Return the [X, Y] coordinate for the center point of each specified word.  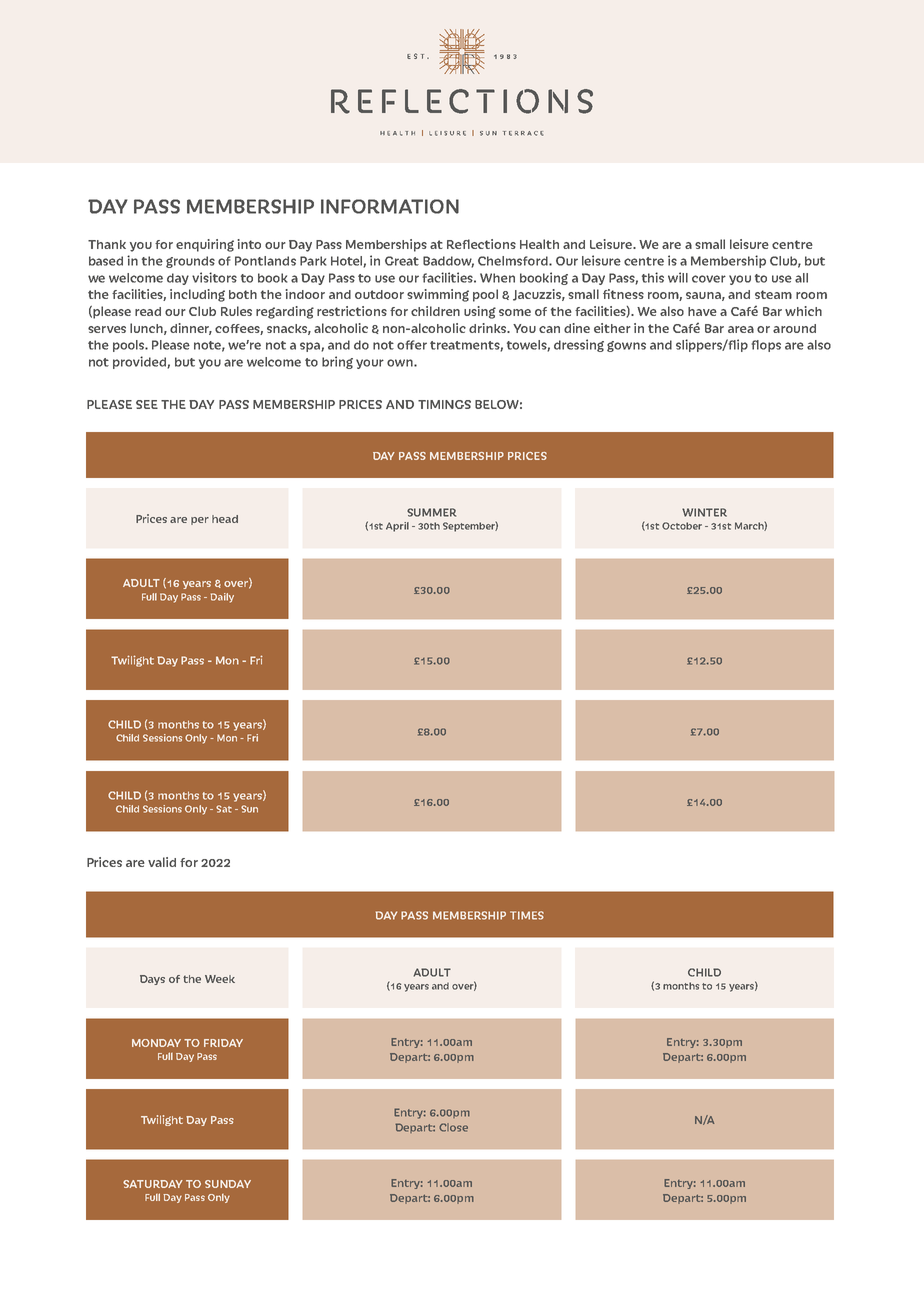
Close [453, 1127]
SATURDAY [153, 1184]
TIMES [527, 915]
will [678, 277]
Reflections [481, 244]
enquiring [205, 245]
